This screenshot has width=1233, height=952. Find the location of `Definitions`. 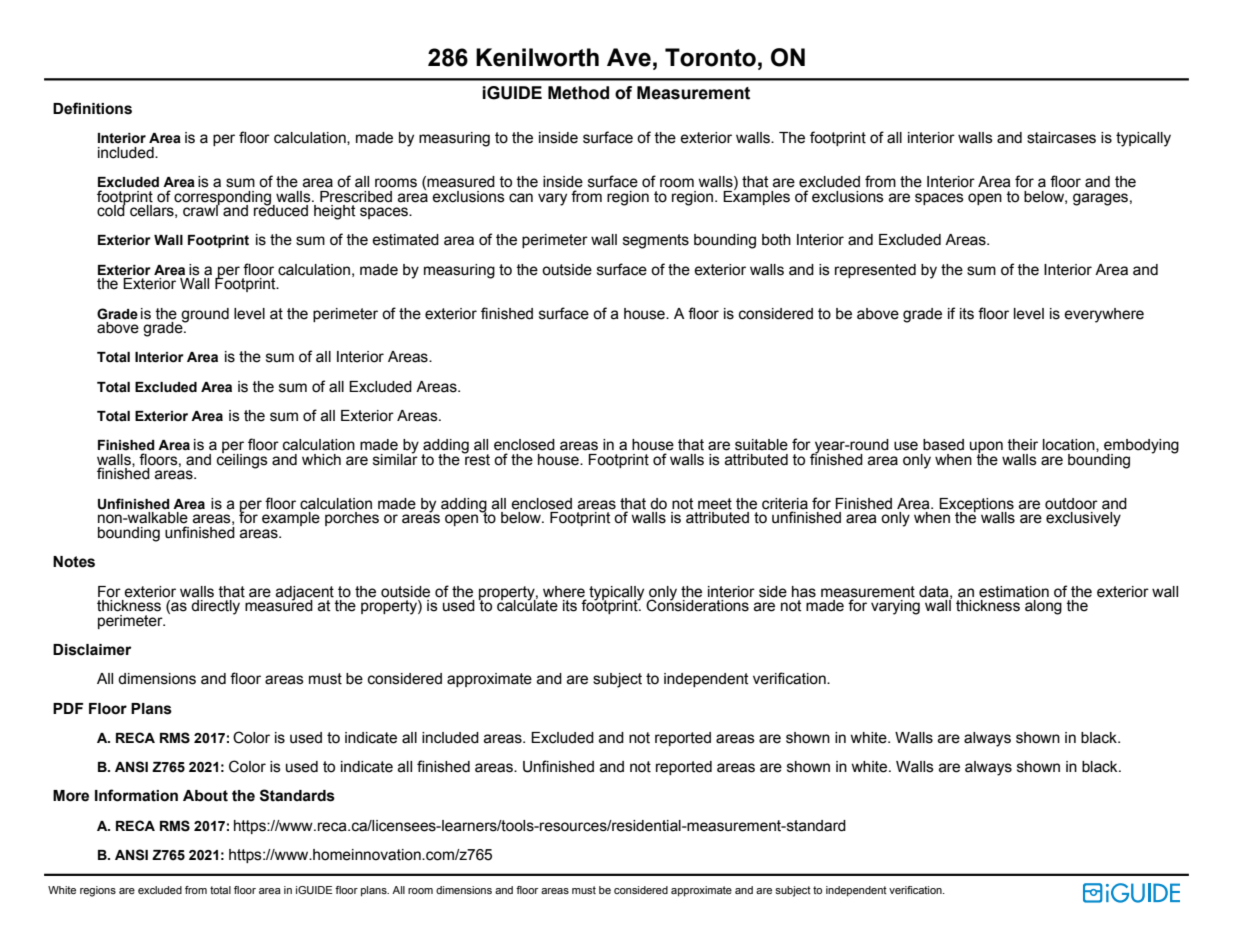

Definitions is located at coordinates (92, 108).
